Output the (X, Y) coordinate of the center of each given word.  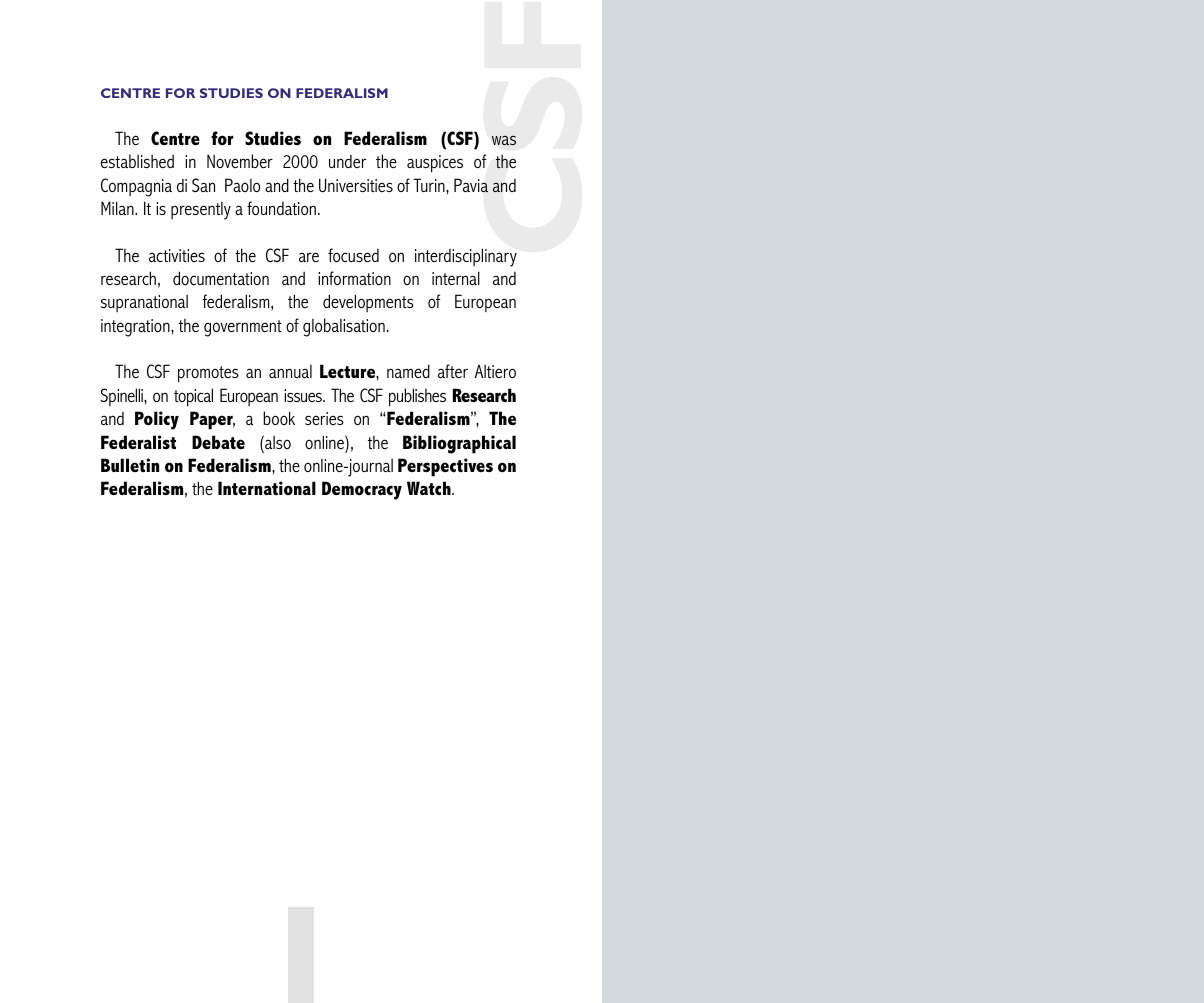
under (347, 161)
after (453, 371)
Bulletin (130, 465)
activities (177, 255)
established (137, 161)
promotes (208, 374)
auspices (435, 164)
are (309, 257)
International (267, 488)
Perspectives (445, 467)
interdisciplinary (466, 257)
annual (290, 371)
